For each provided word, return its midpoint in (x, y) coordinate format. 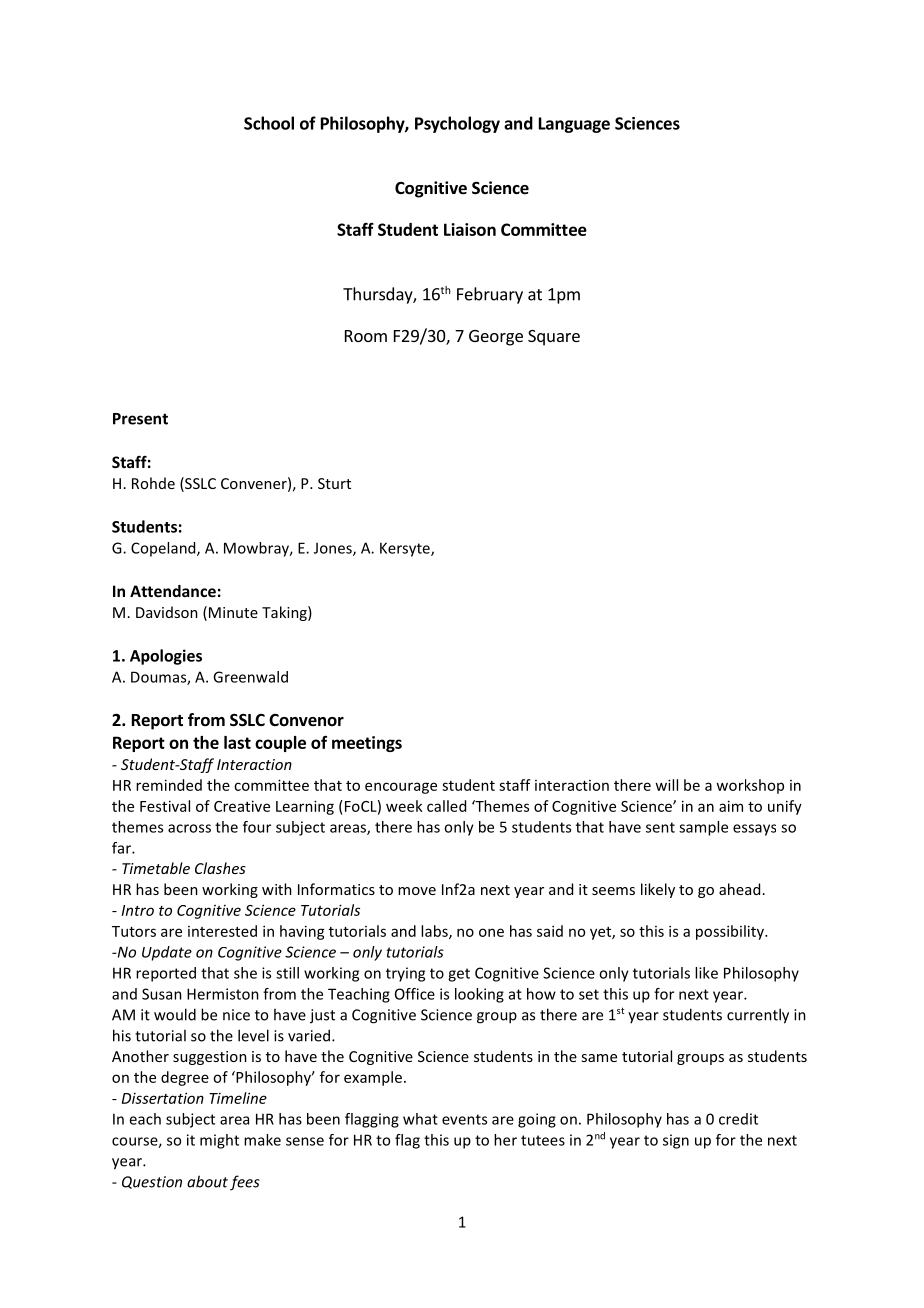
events (464, 1119)
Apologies (166, 657)
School (269, 123)
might (219, 1141)
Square (554, 338)
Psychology (457, 124)
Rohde (153, 483)
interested (222, 931)
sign (676, 1141)
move (417, 891)
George (496, 338)
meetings (367, 744)
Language (574, 125)
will (666, 785)
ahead (739, 889)
